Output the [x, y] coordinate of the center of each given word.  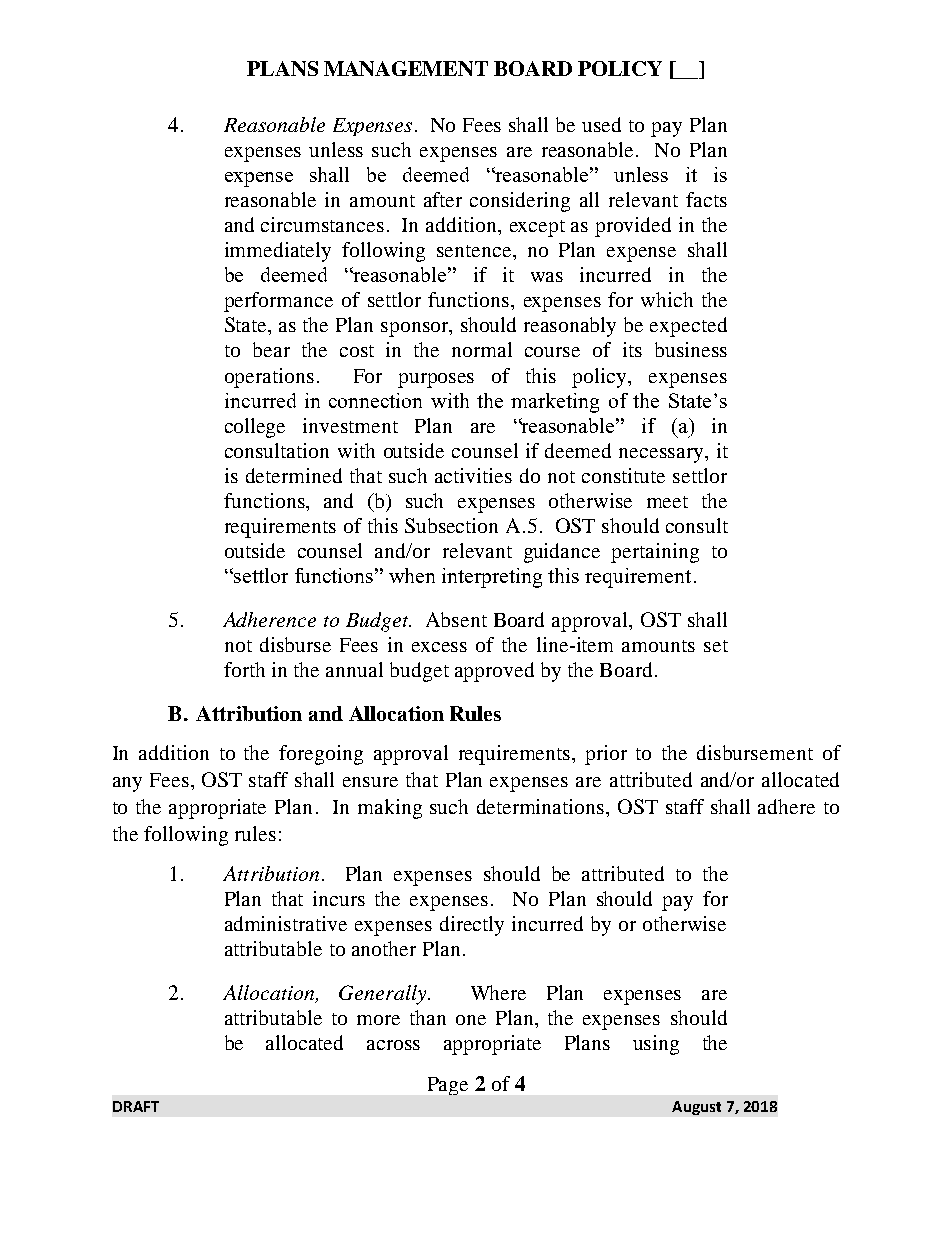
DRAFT [136, 1106]
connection [375, 400]
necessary [662, 455]
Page [448, 1086]
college [255, 428]
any [127, 784]
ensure [370, 782]
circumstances [322, 224]
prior [606, 755]
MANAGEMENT [406, 68]
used [601, 124]
